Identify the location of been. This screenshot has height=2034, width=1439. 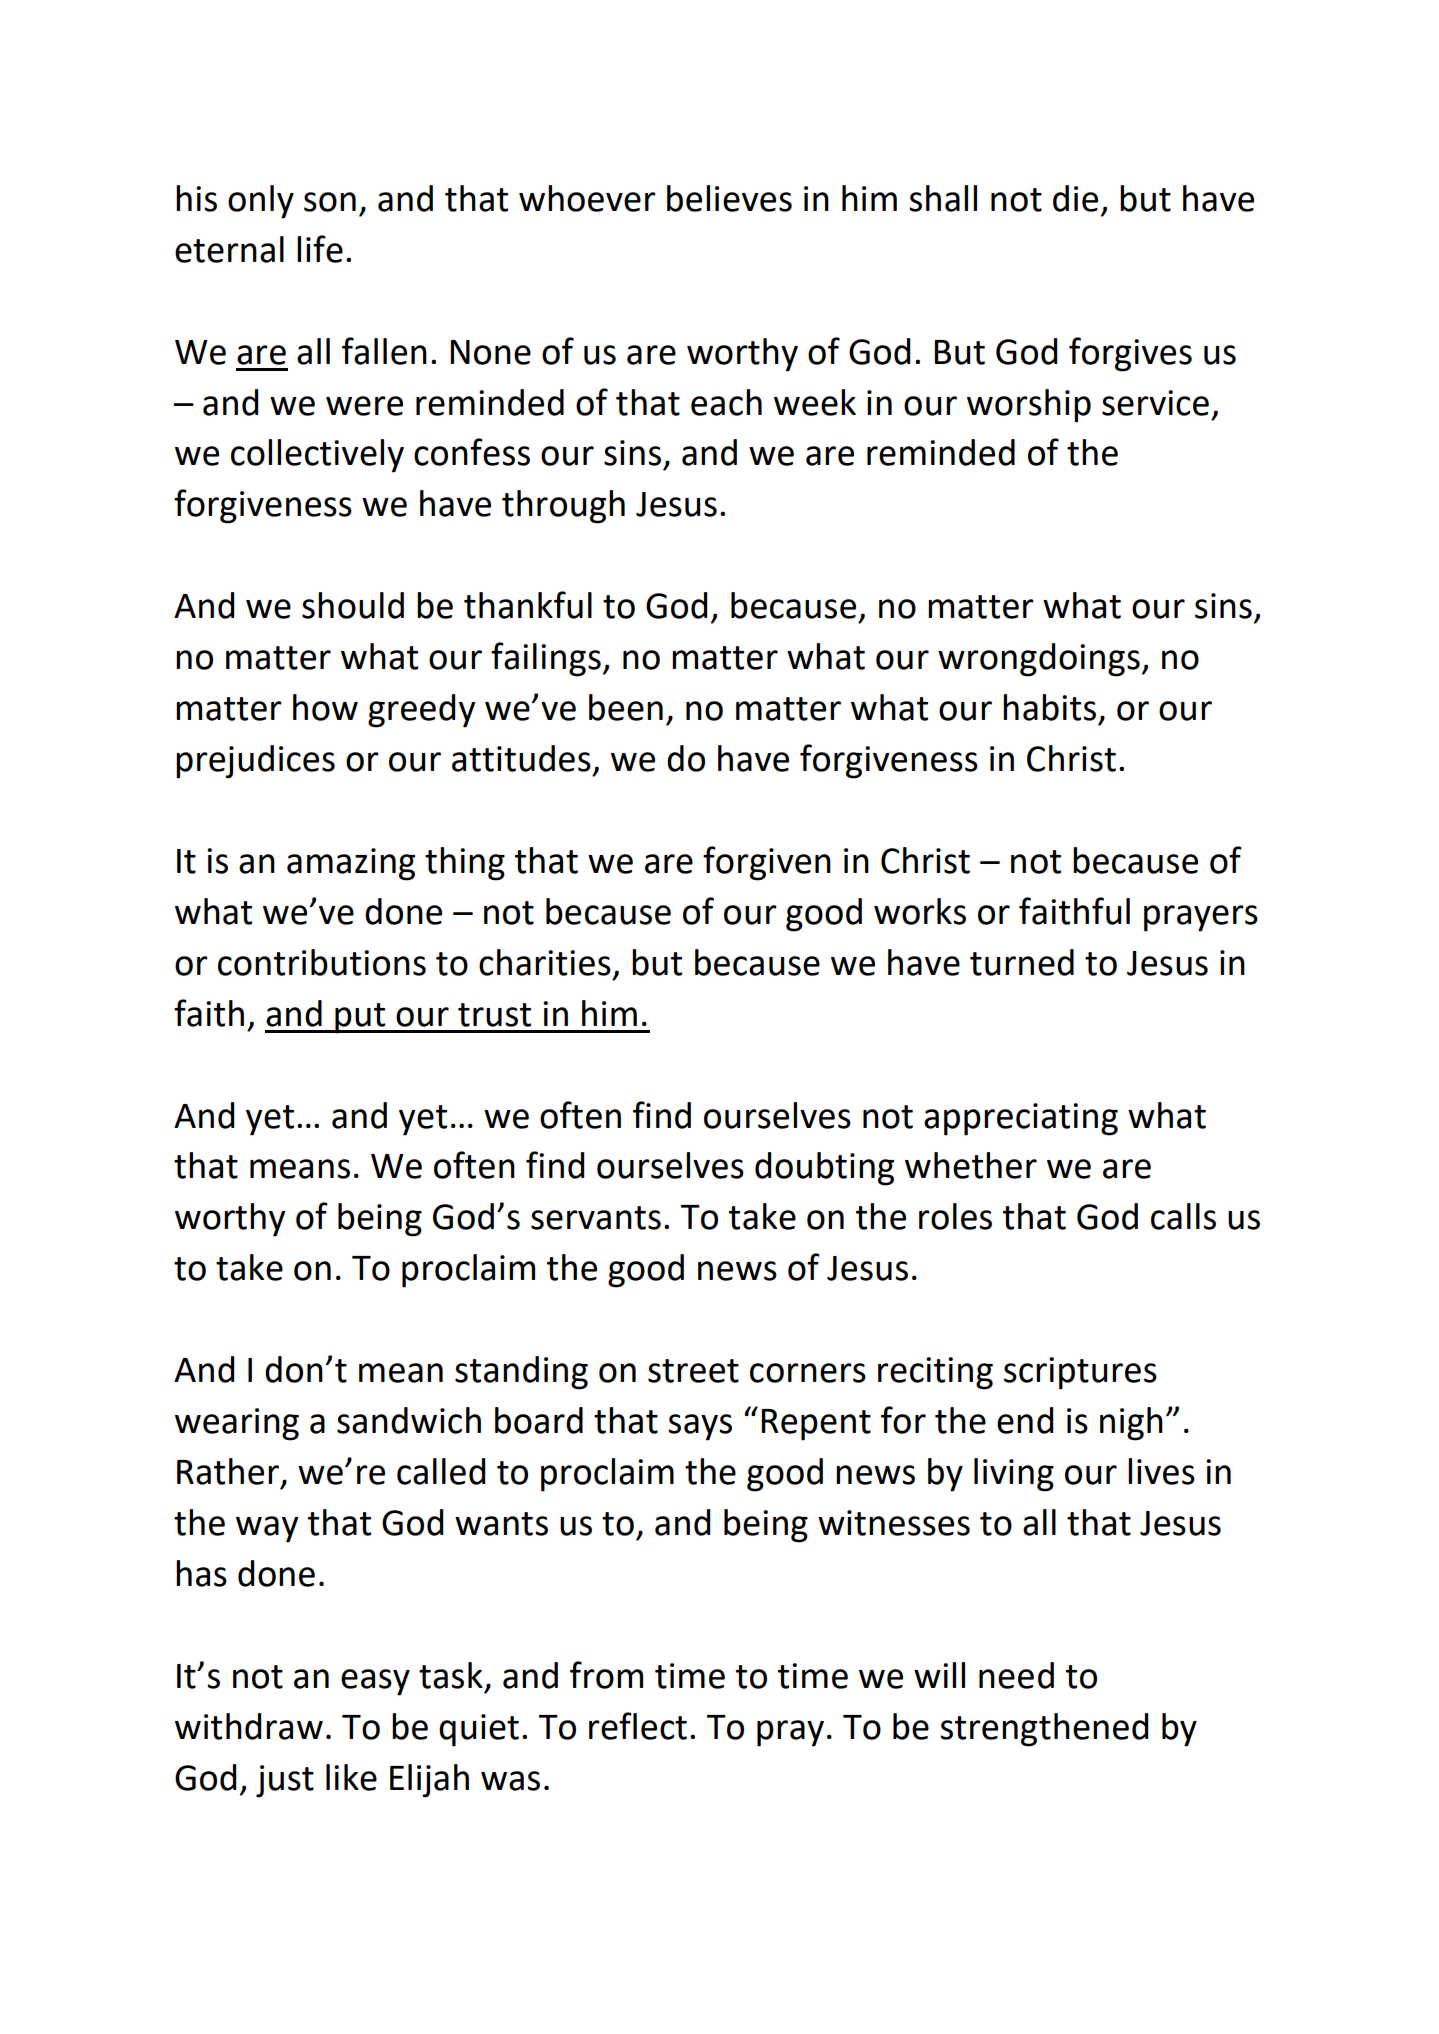
(626, 707).
